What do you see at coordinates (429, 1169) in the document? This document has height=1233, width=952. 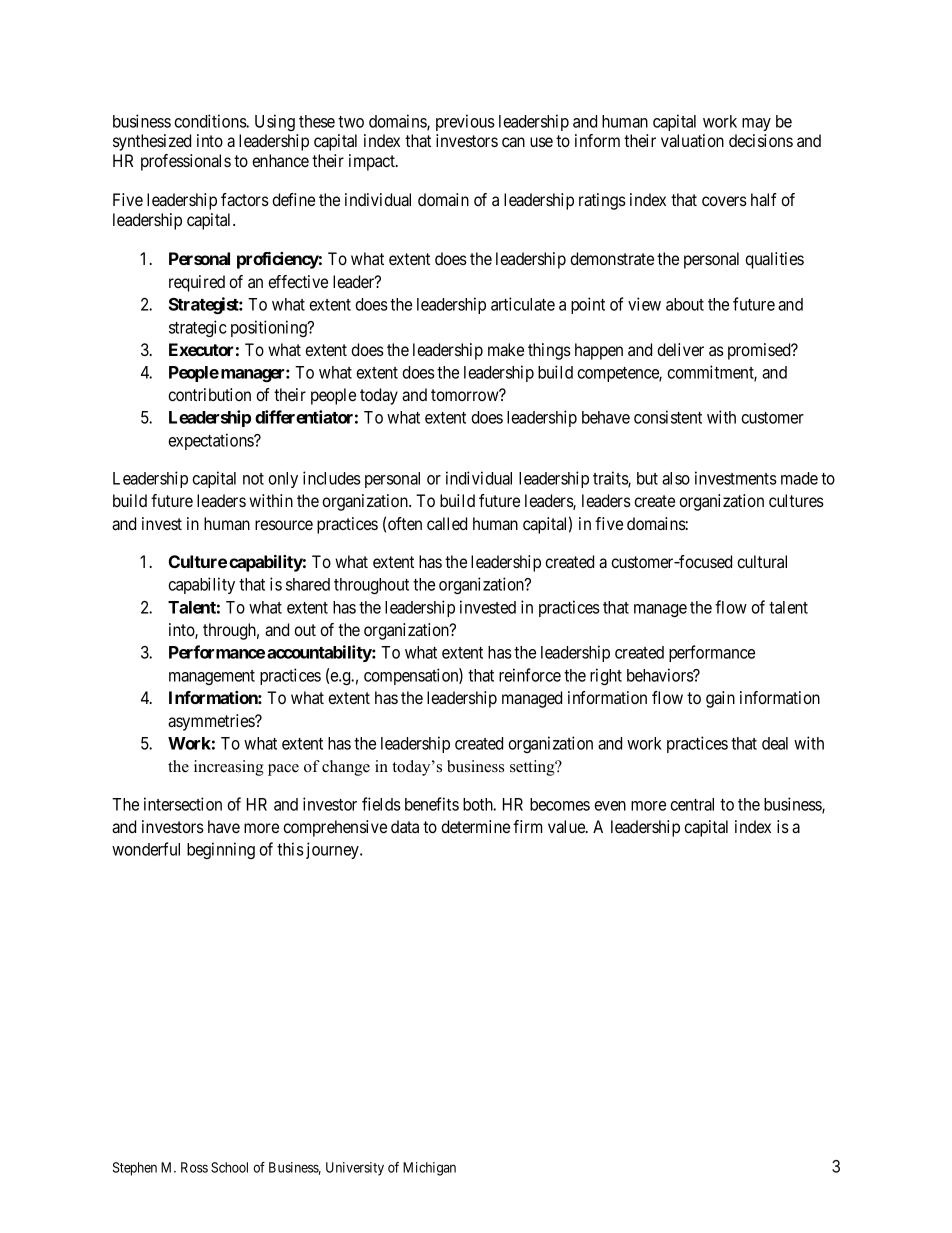 I see `Michigan` at bounding box center [429, 1169].
